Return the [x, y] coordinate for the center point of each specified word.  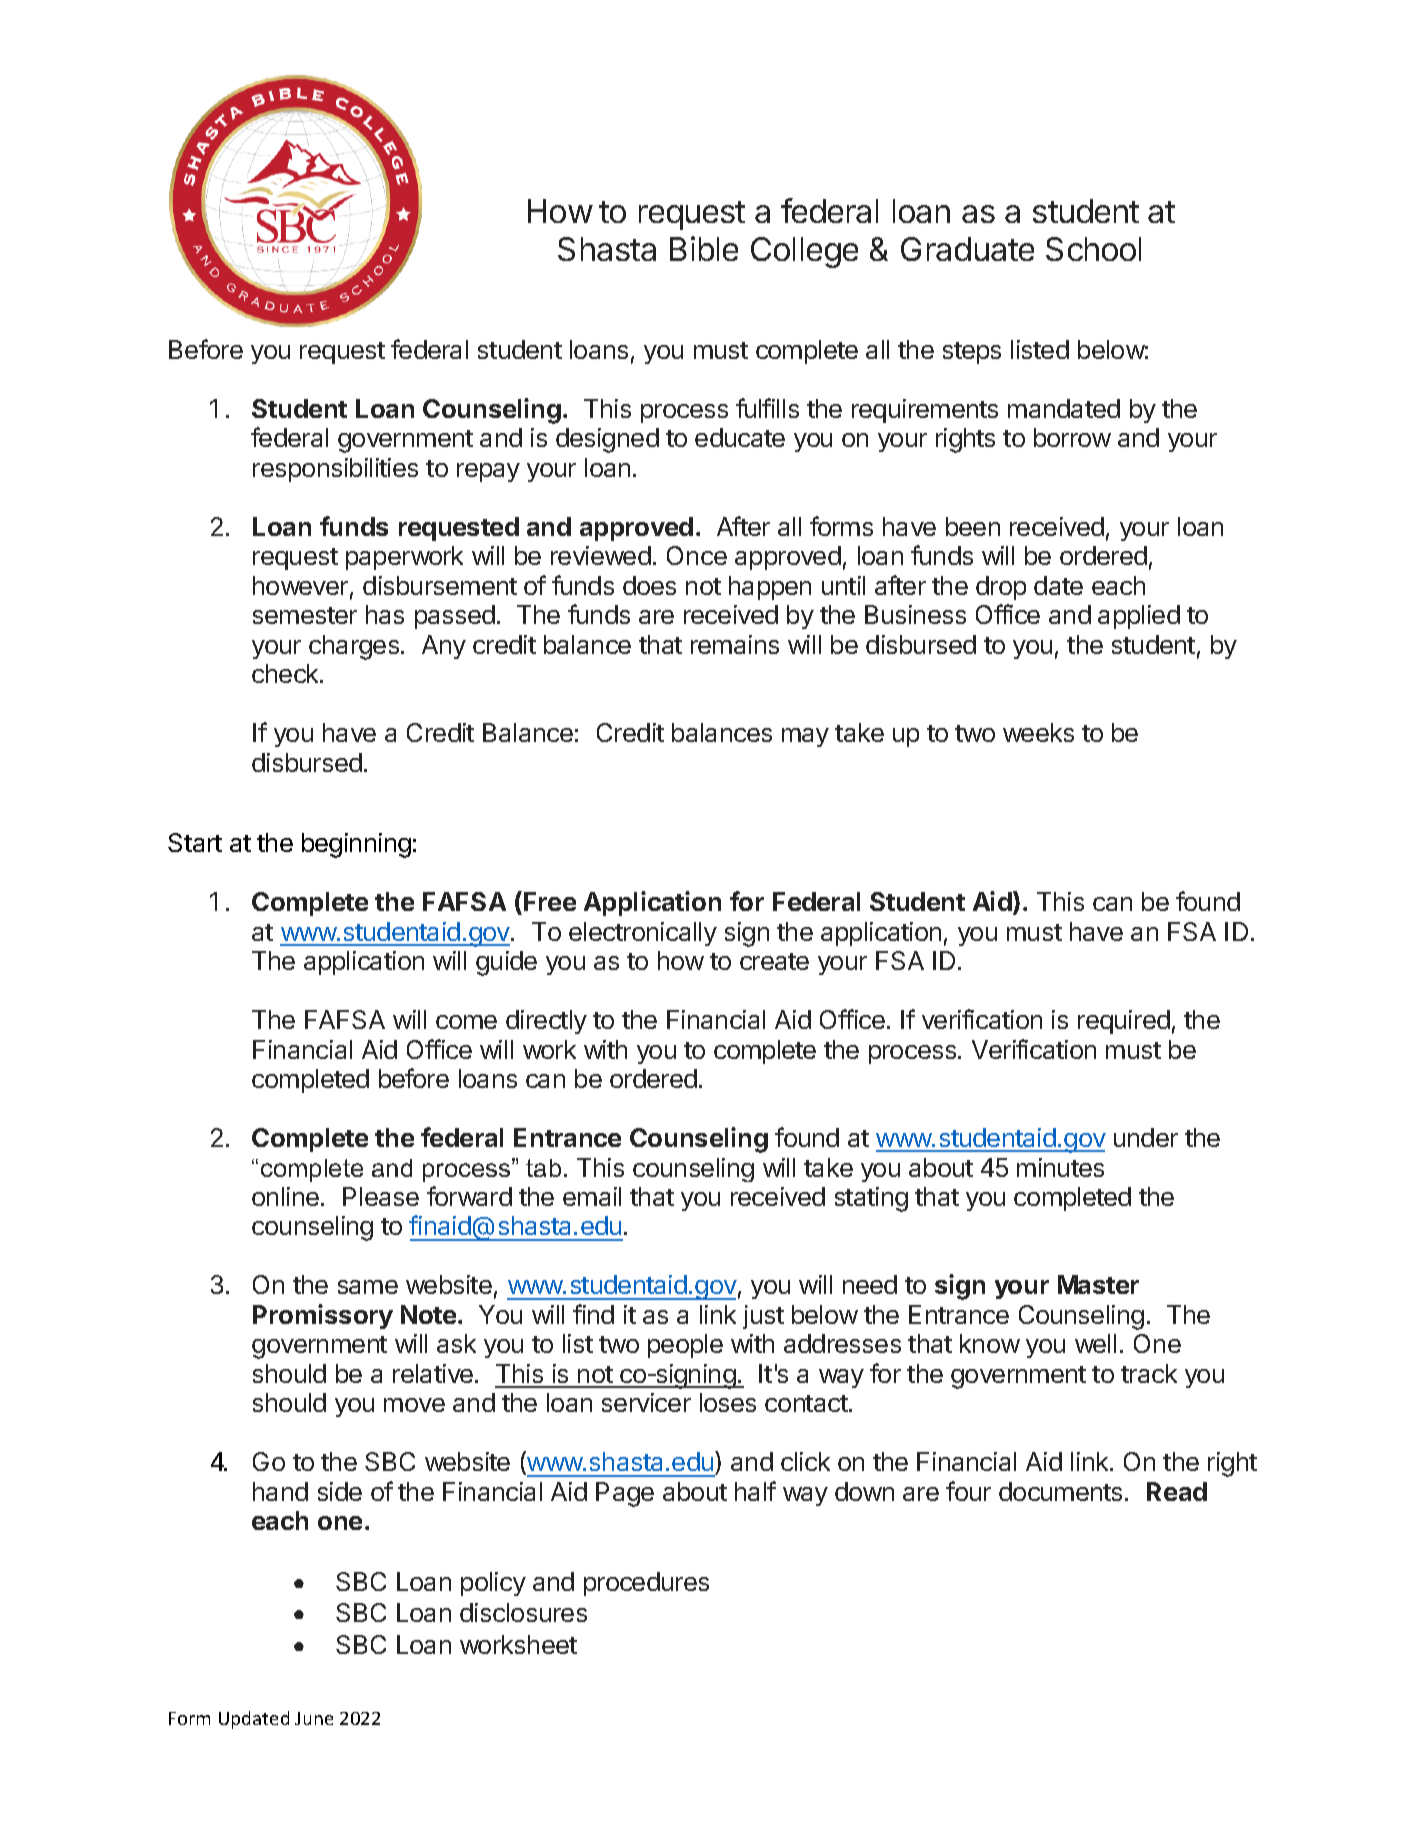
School [1093, 249]
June [314, 1718]
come [466, 1022]
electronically [643, 934]
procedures [646, 1584]
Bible [704, 248]
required [1124, 1022]
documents [1060, 1491]
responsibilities [335, 470]
